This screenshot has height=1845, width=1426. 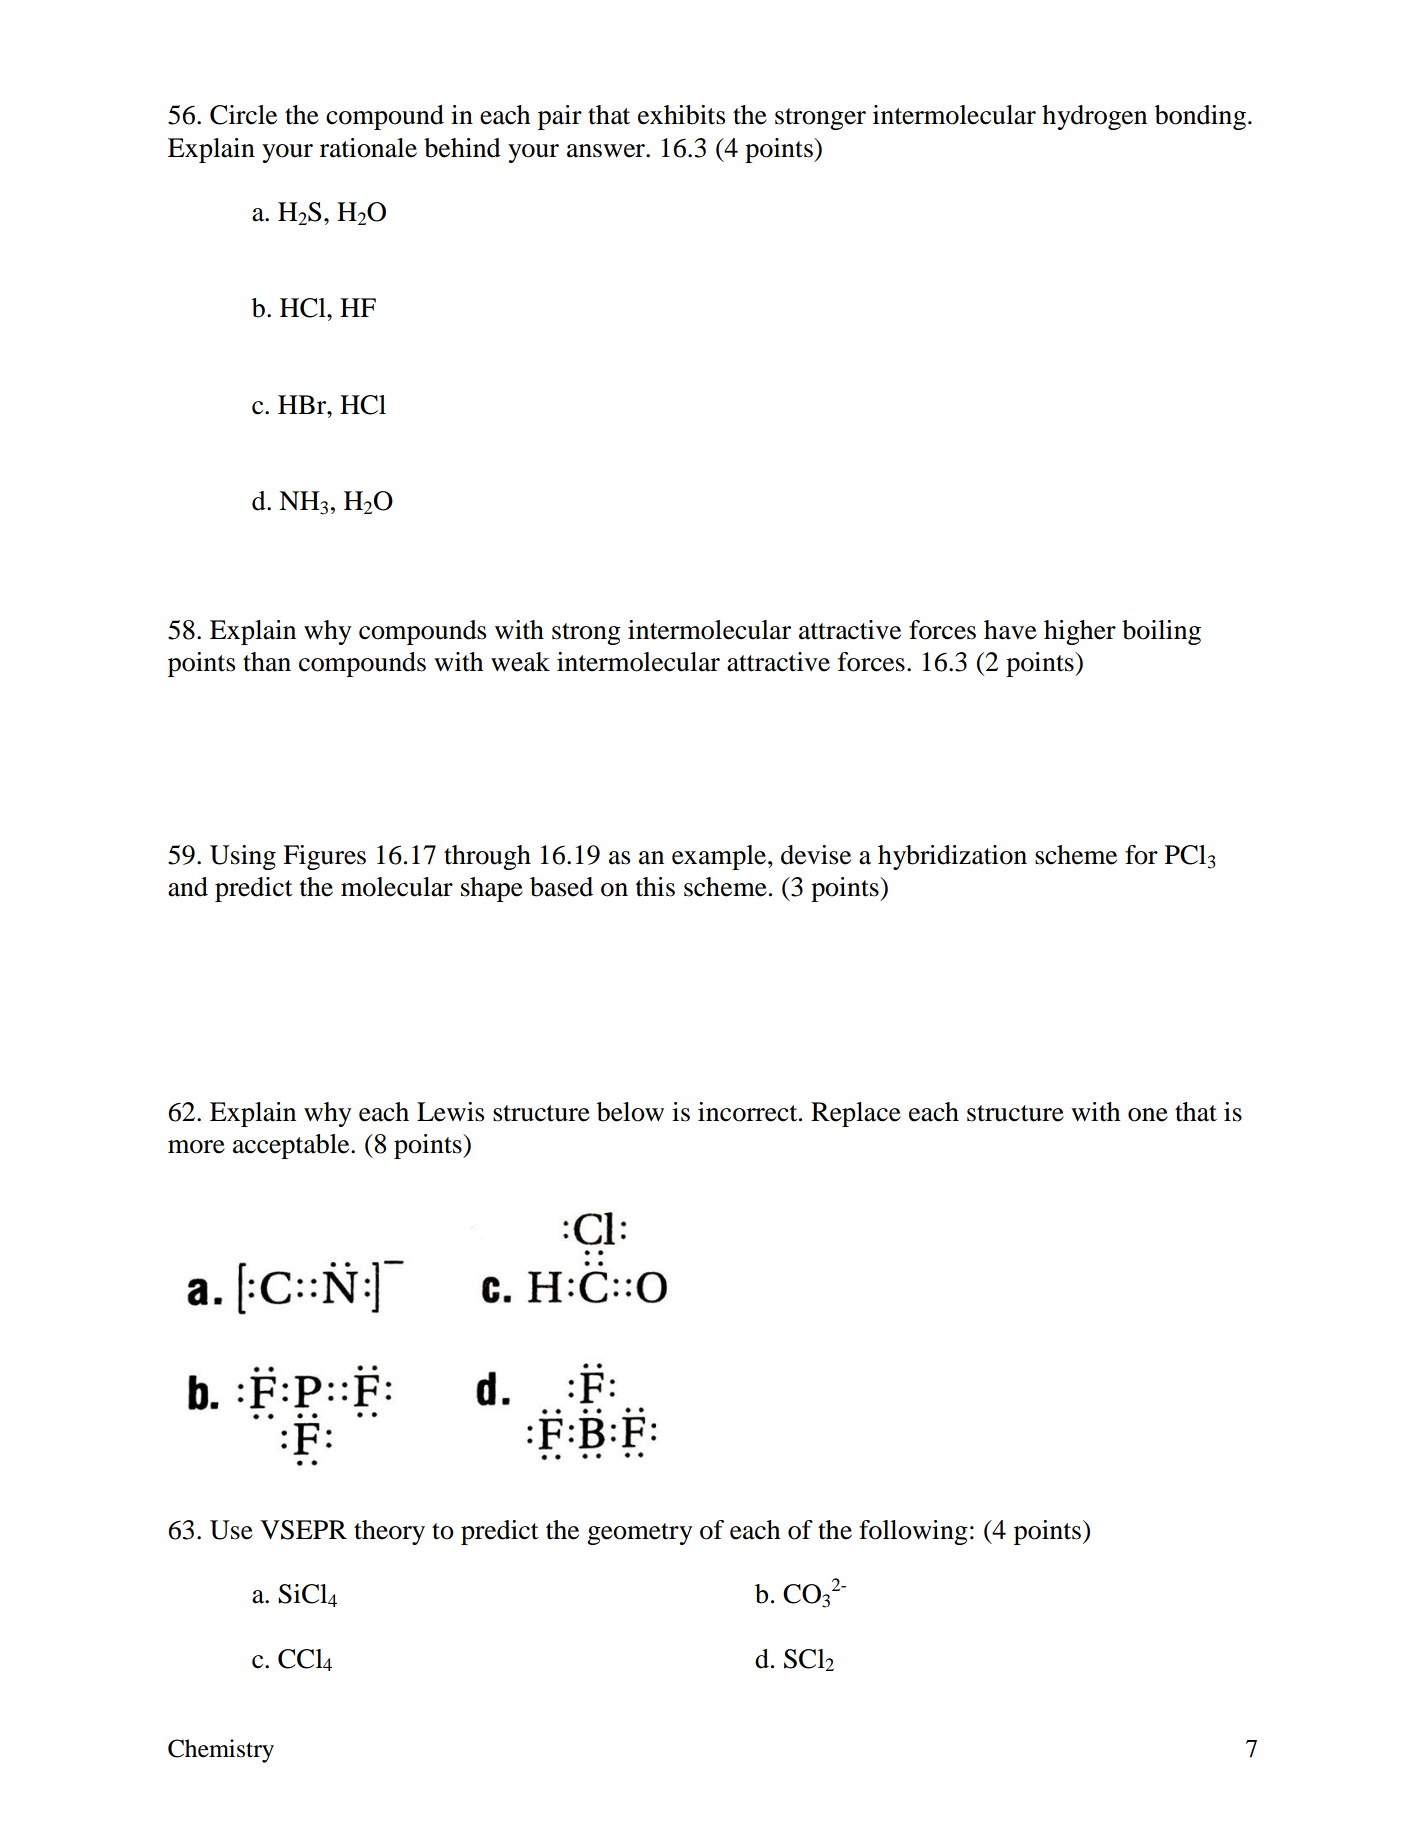 What do you see at coordinates (681, 115) in the screenshot?
I see `exhibits` at bounding box center [681, 115].
